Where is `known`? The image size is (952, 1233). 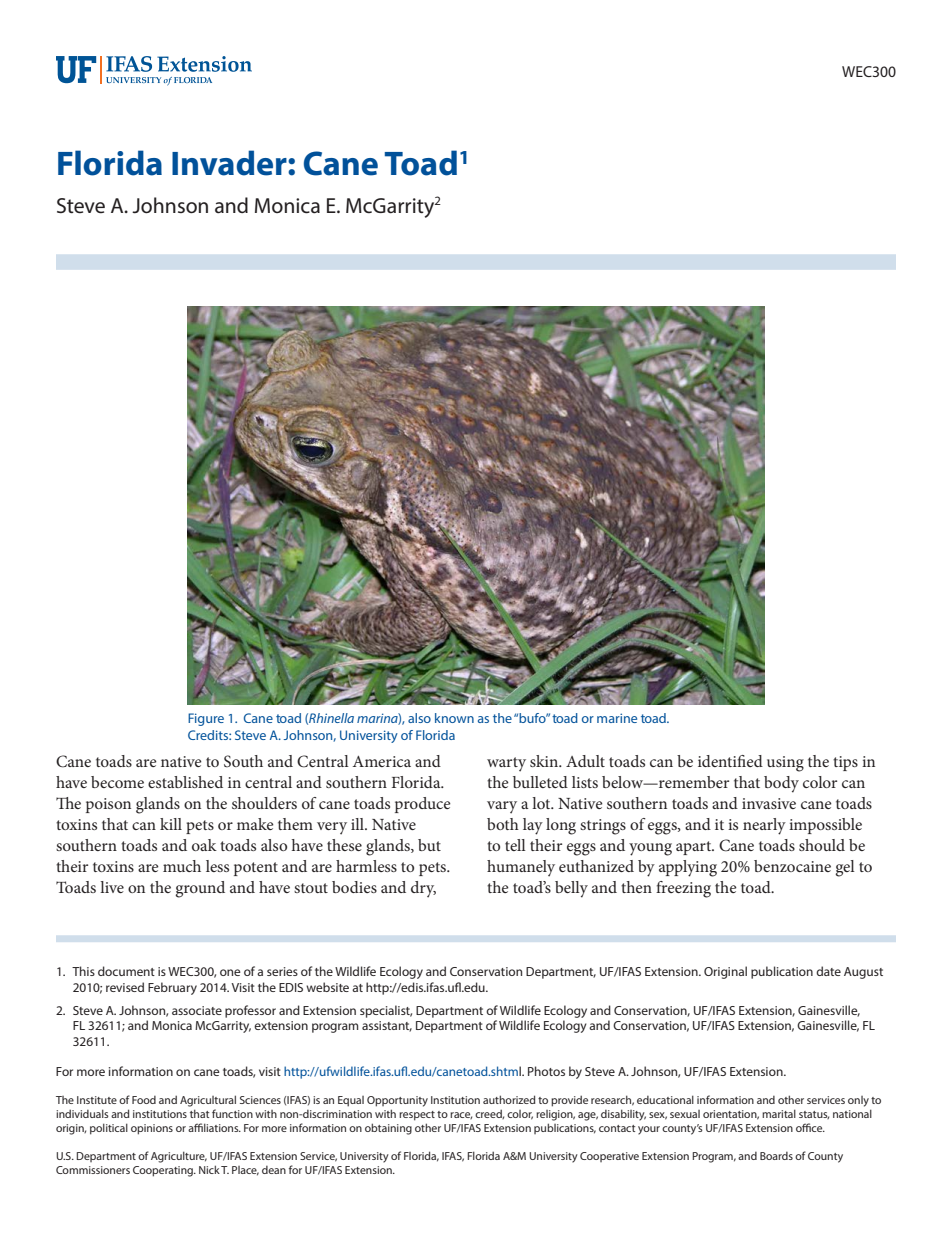
known is located at coordinates (454, 718).
